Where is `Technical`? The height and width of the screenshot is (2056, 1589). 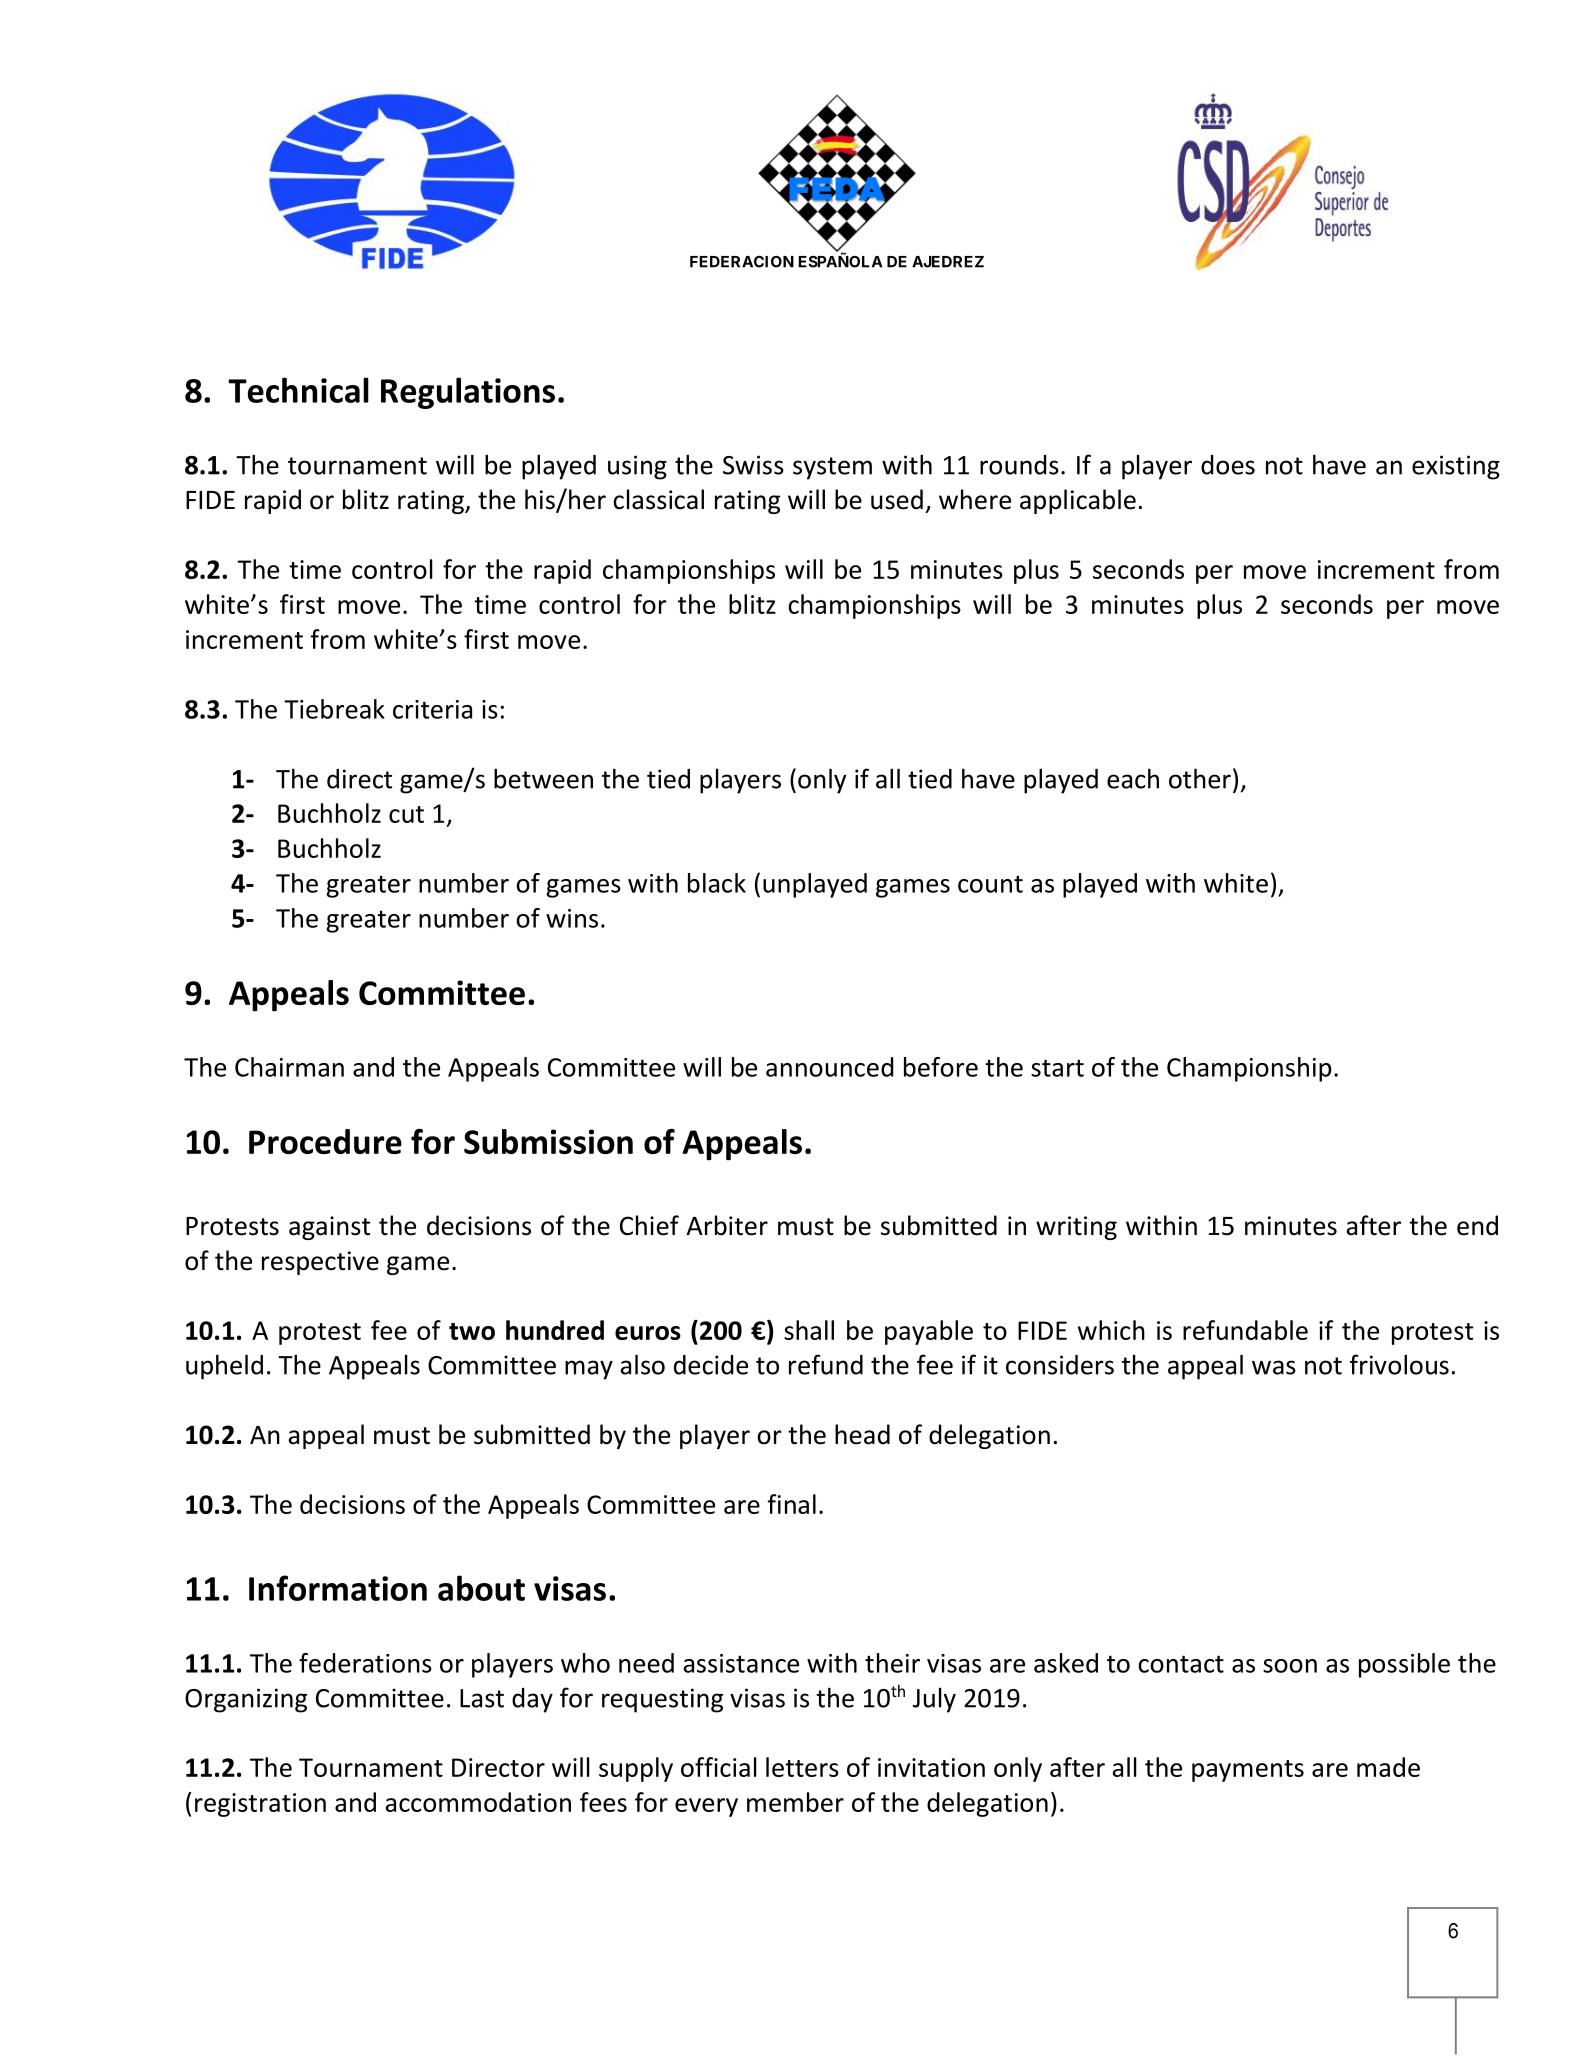
Technical is located at coordinates (298, 390).
